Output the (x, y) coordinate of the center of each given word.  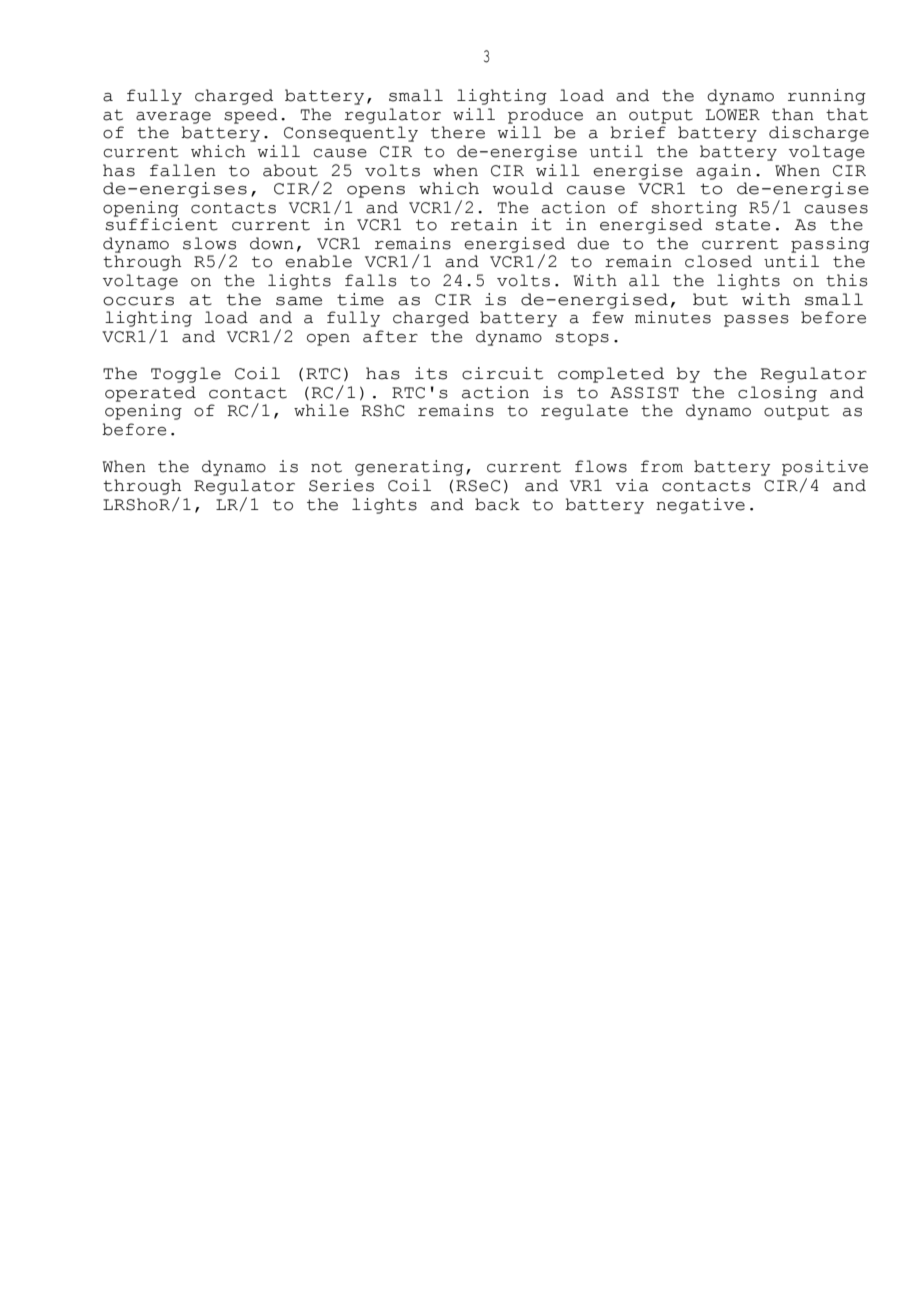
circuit (502, 373)
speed (251, 116)
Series (341, 485)
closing (777, 394)
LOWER (732, 115)
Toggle (186, 375)
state (743, 225)
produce (545, 116)
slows (209, 243)
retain (484, 224)
